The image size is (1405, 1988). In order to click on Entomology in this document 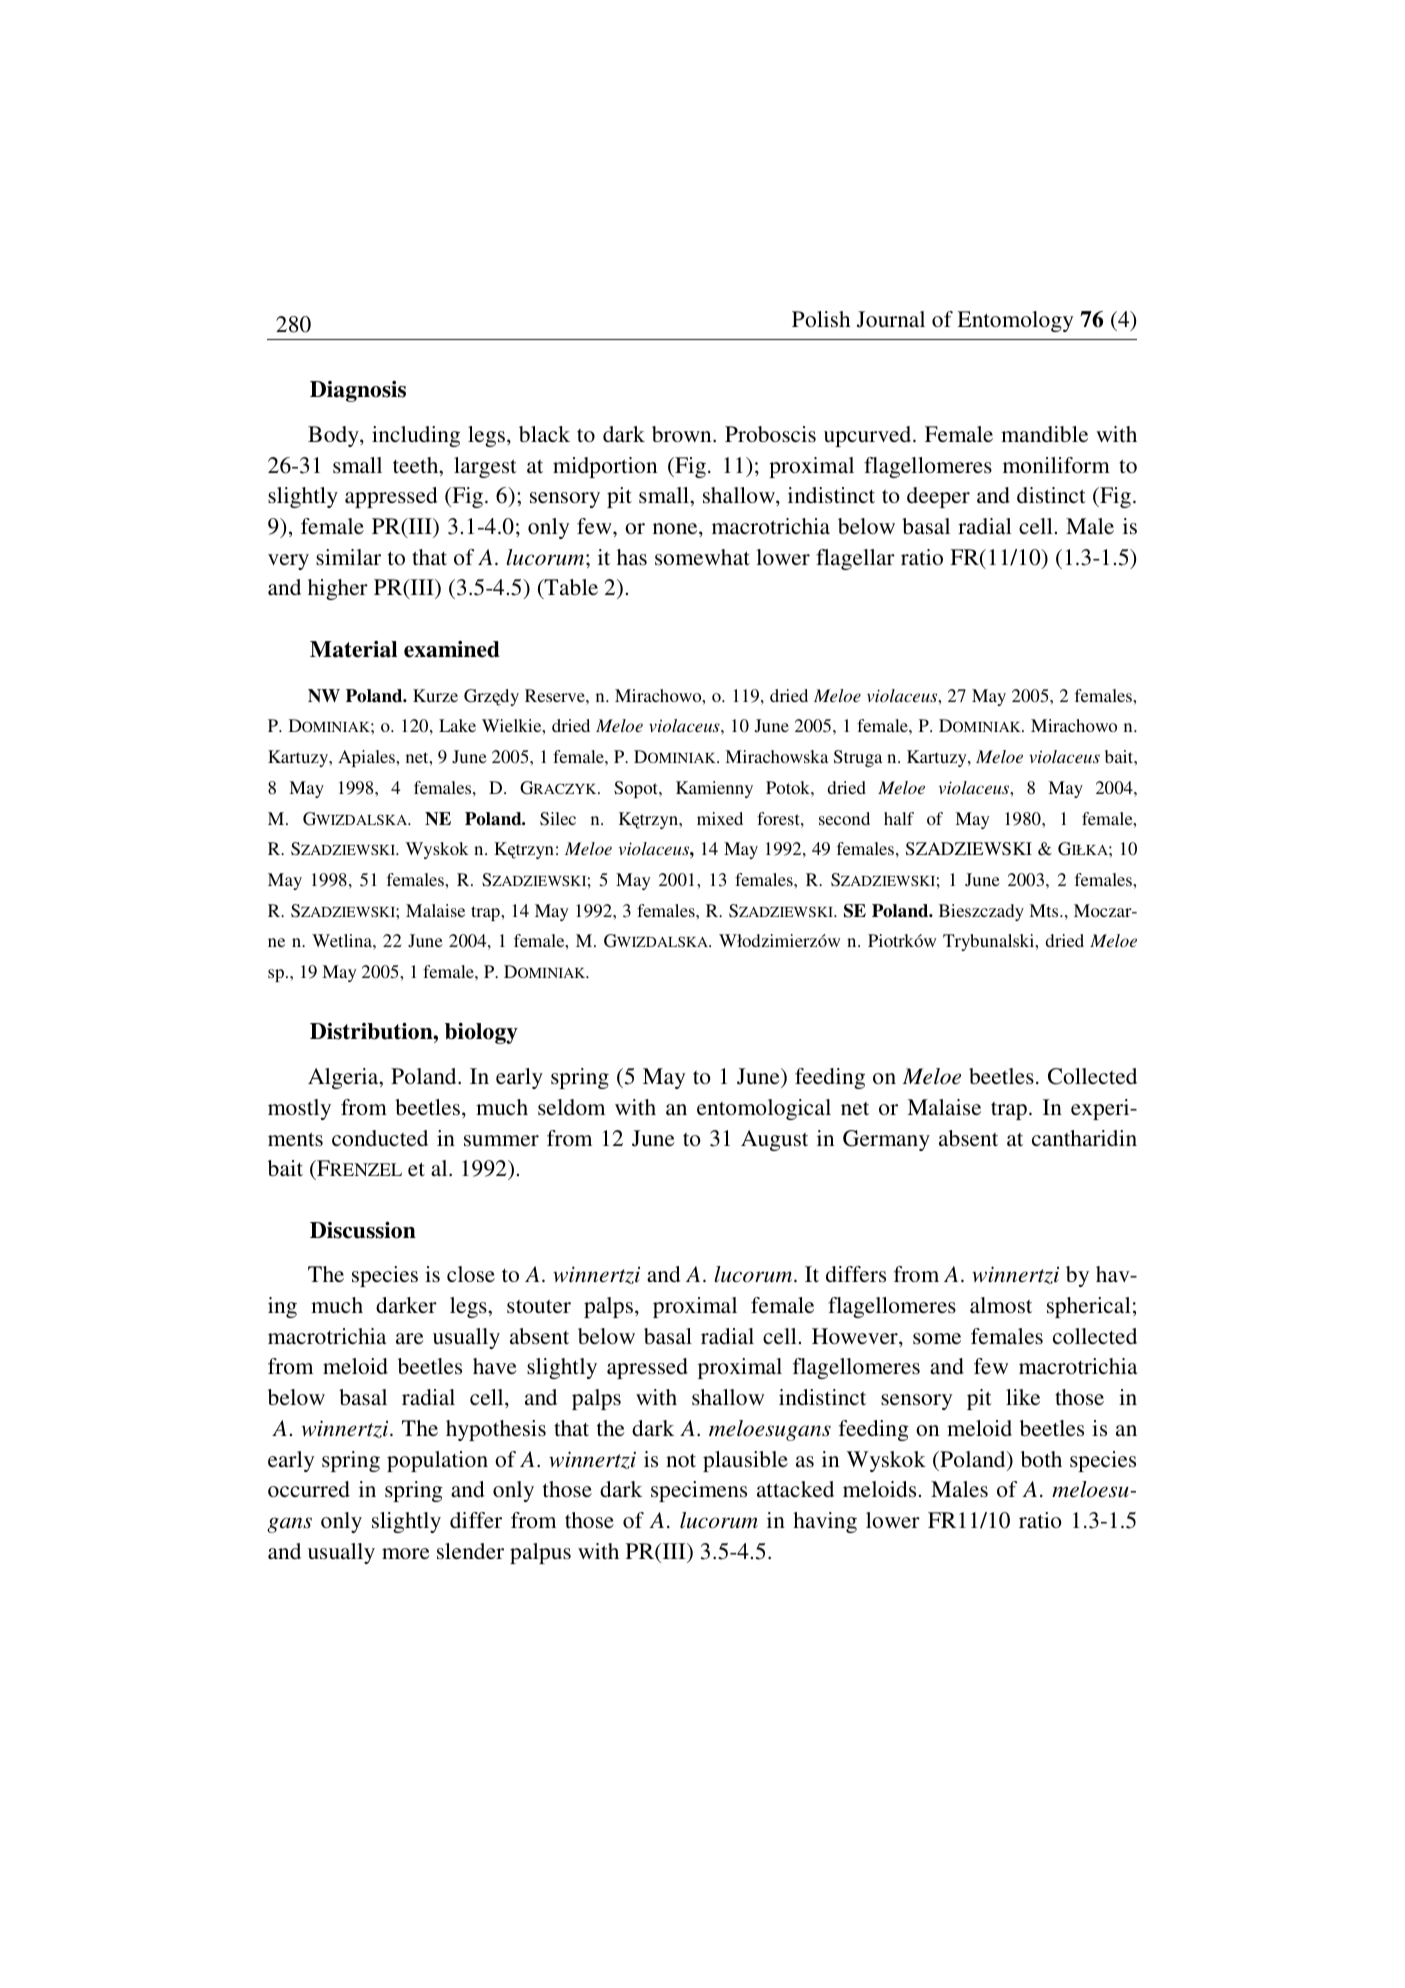, I will do `click(1015, 321)`.
